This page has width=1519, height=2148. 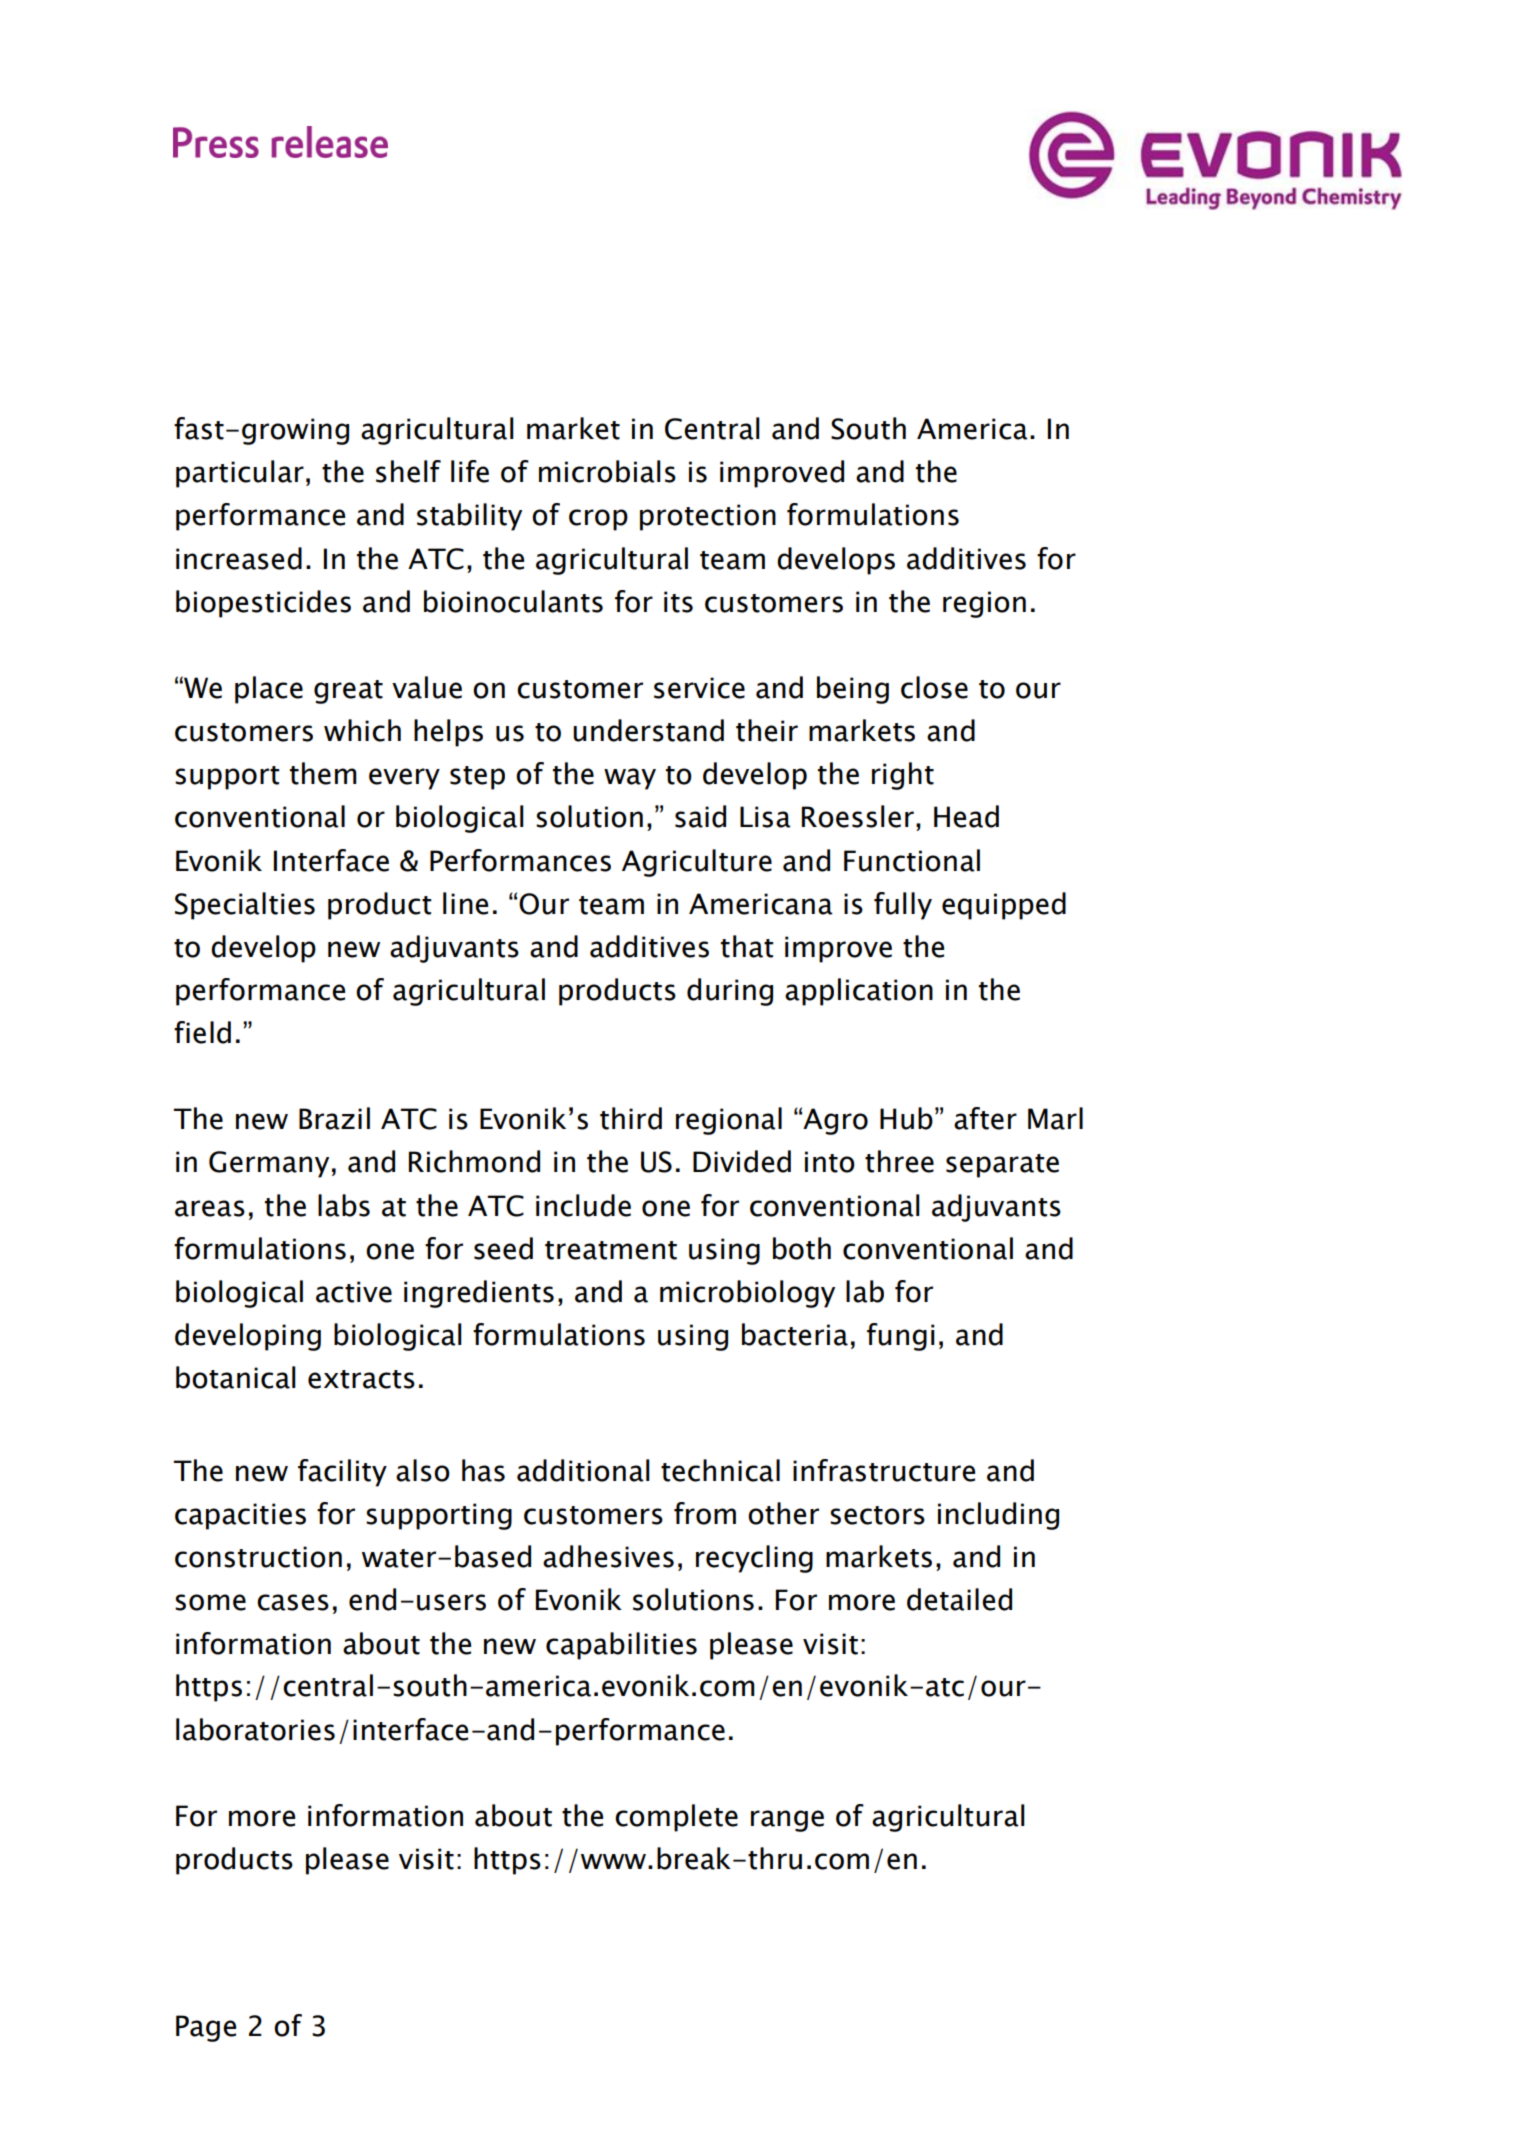 What do you see at coordinates (787, 1821) in the page?
I see `range` at bounding box center [787, 1821].
